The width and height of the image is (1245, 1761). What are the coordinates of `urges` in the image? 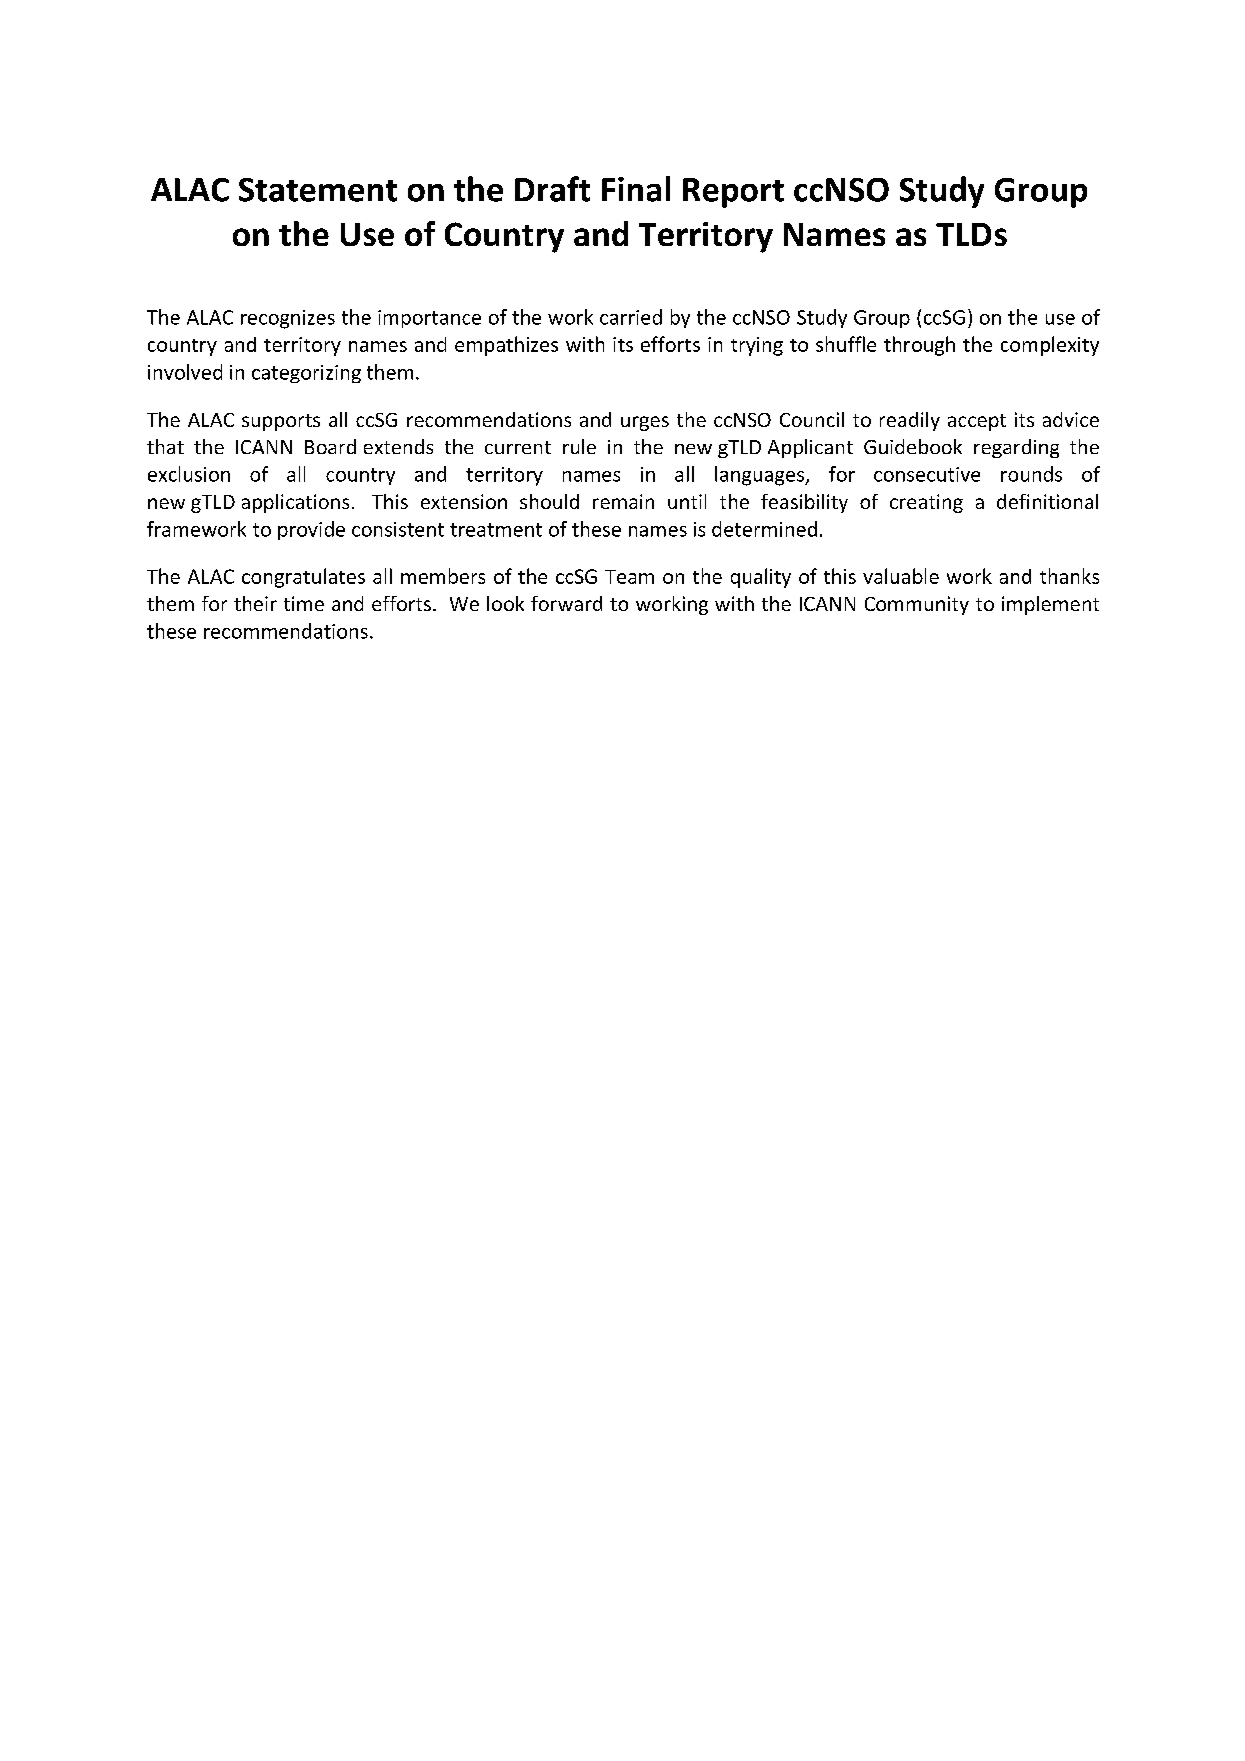 It's located at (645, 423).
